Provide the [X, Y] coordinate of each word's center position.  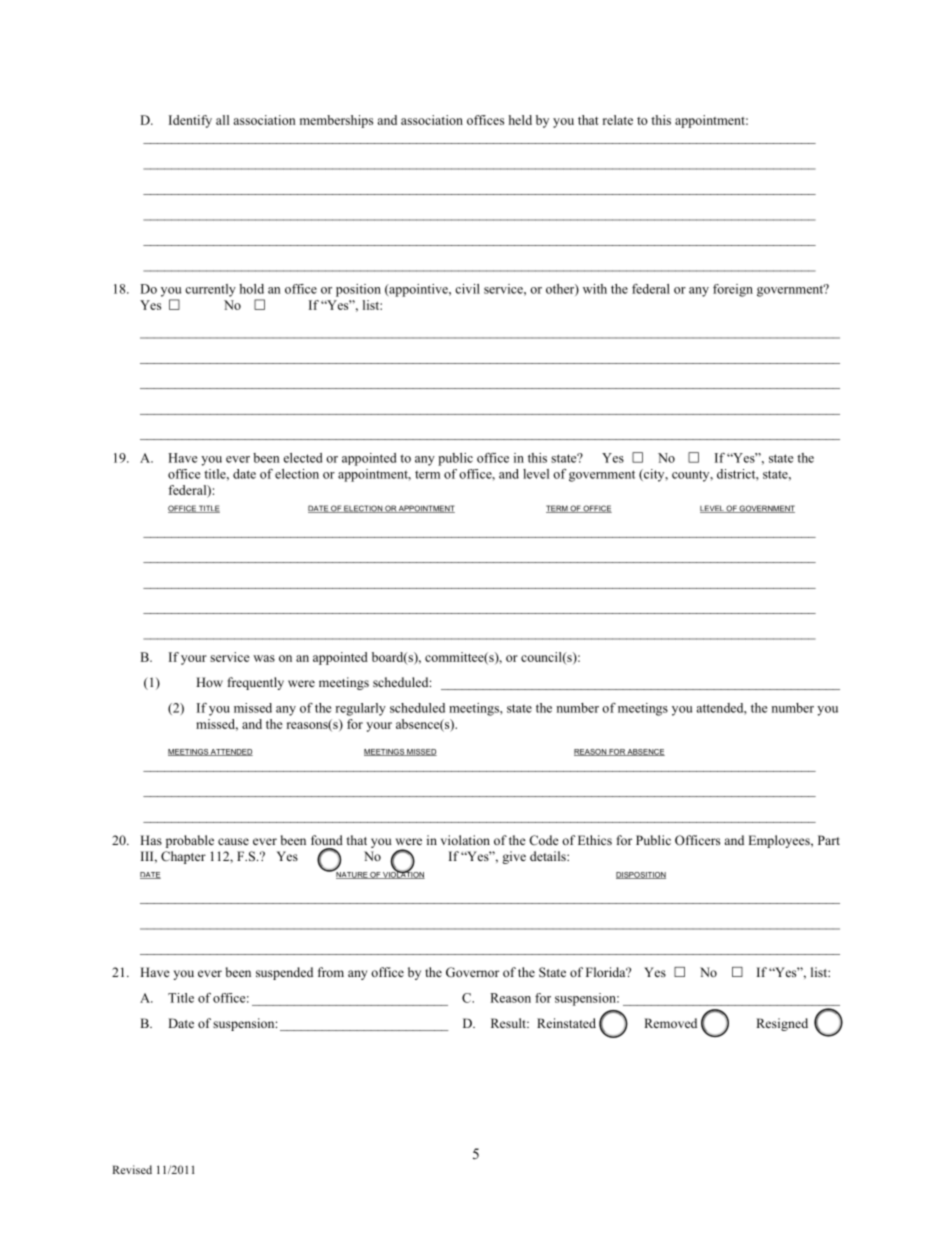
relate [618, 120]
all [222, 120]
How [209, 682]
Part [829, 840]
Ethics [595, 840]
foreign [733, 290]
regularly [360, 709]
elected [302, 458]
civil [467, 289]
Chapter [183, 857]
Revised [132, 1169]
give [514, 857]
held [520, 120]
